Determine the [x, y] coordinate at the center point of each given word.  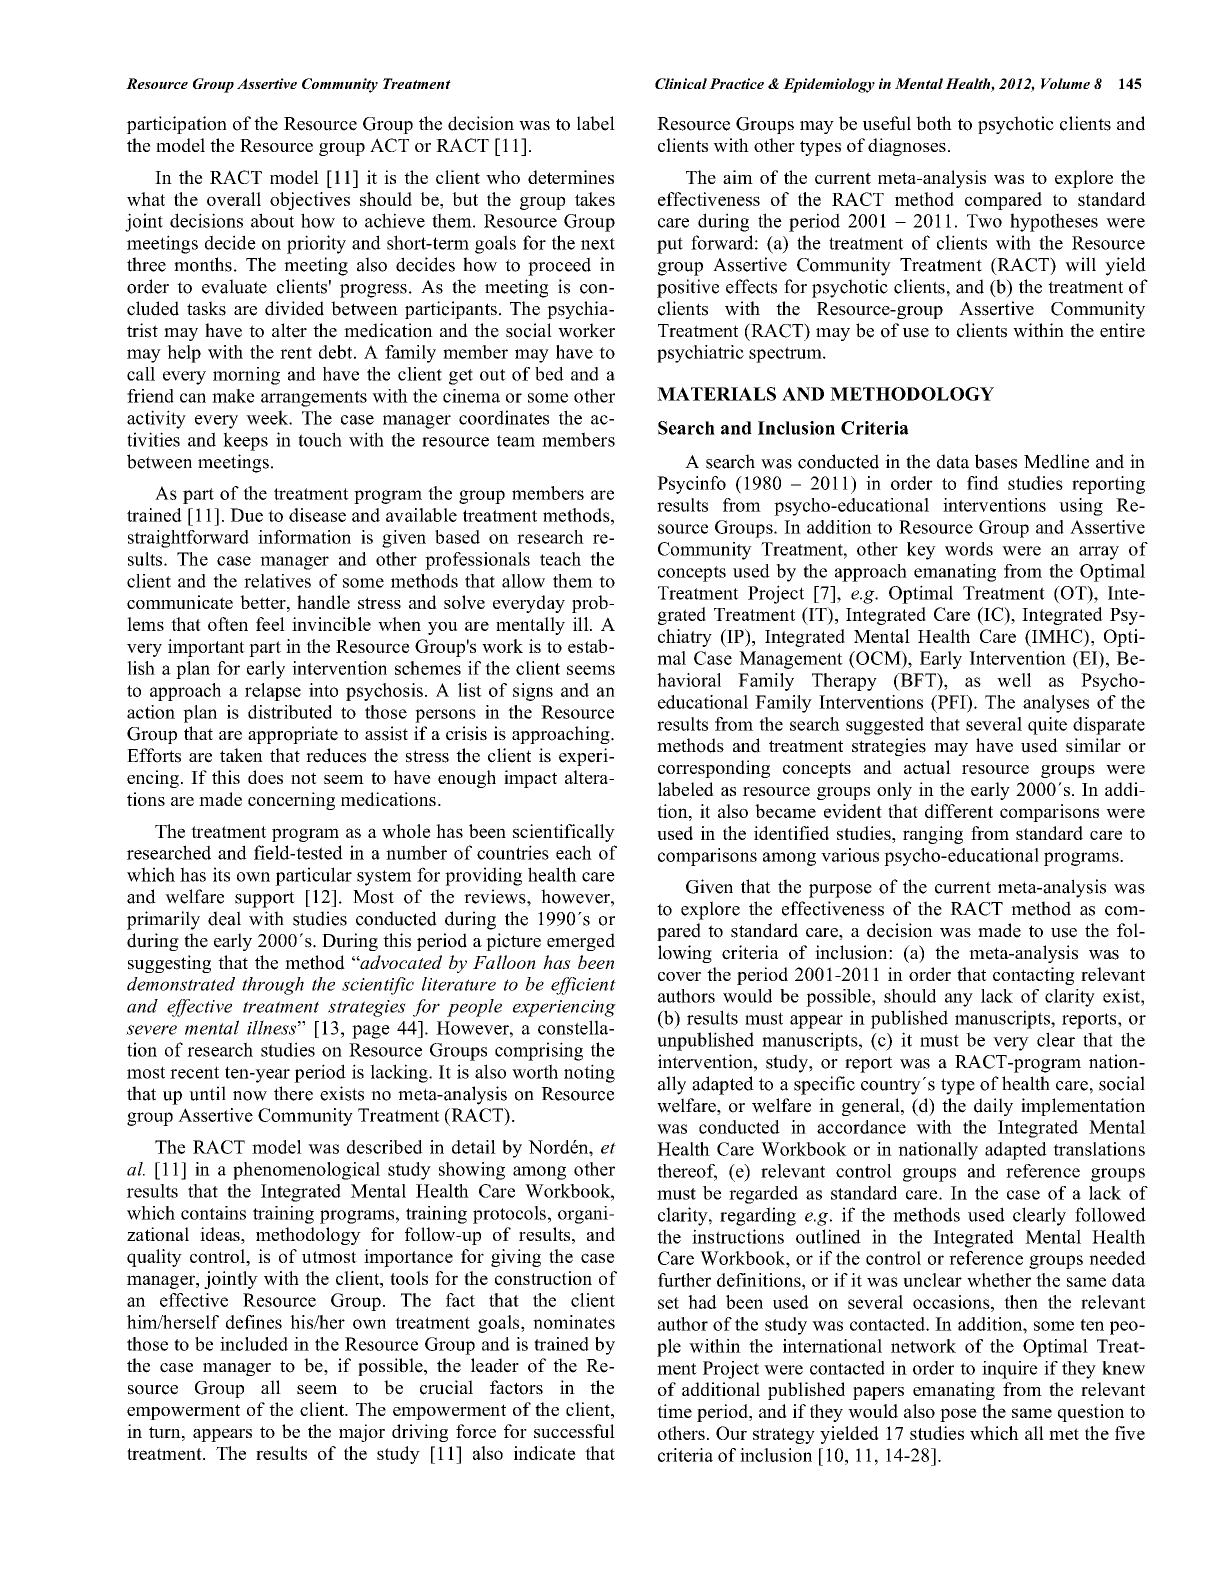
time [674, 1411]
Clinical [681, 83]
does [265, 777]
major [362, 1433]
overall [234, 199]
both [934, 123]
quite [1047, 726]
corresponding [714, 769]
